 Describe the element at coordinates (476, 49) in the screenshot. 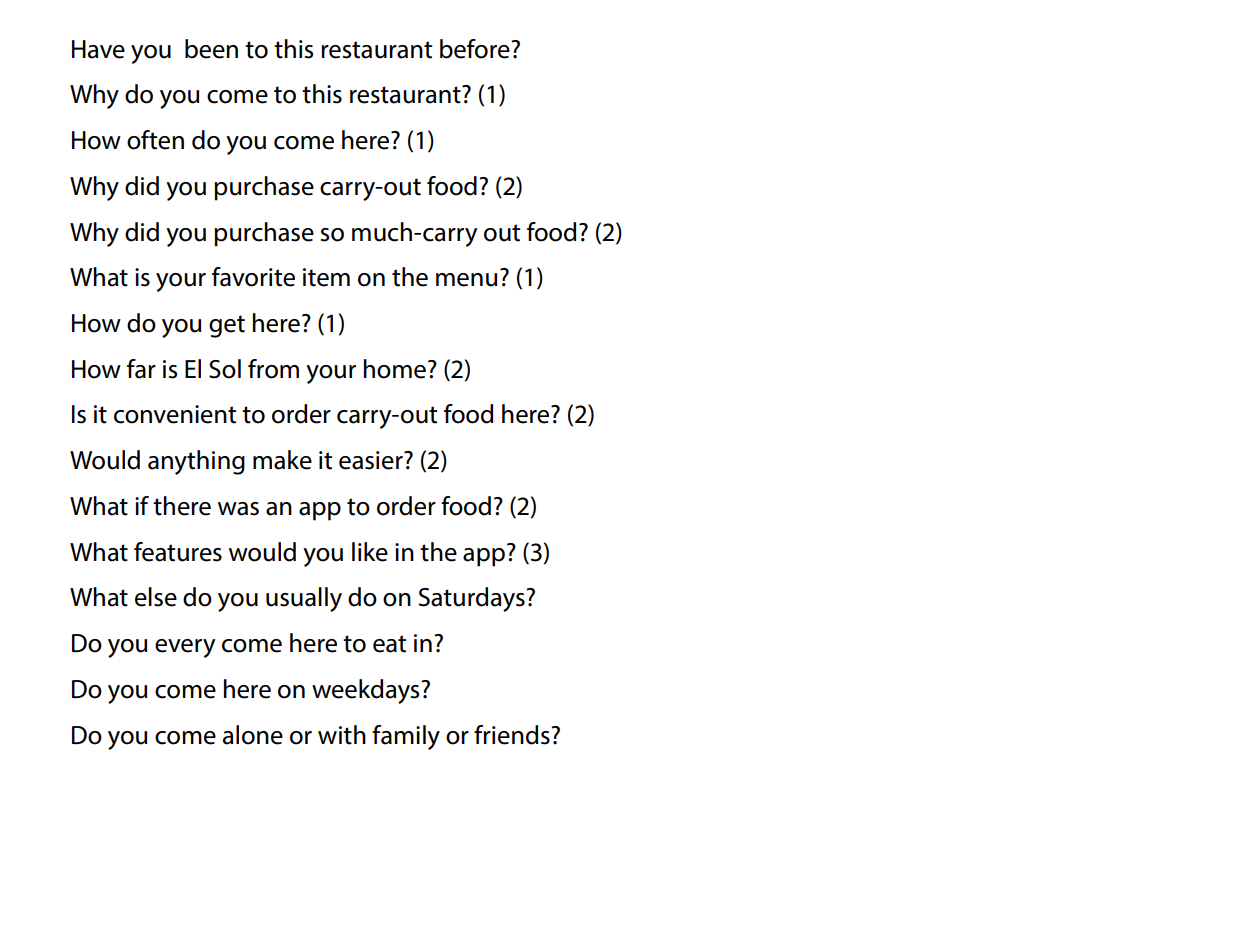

I see `before` at that location.
